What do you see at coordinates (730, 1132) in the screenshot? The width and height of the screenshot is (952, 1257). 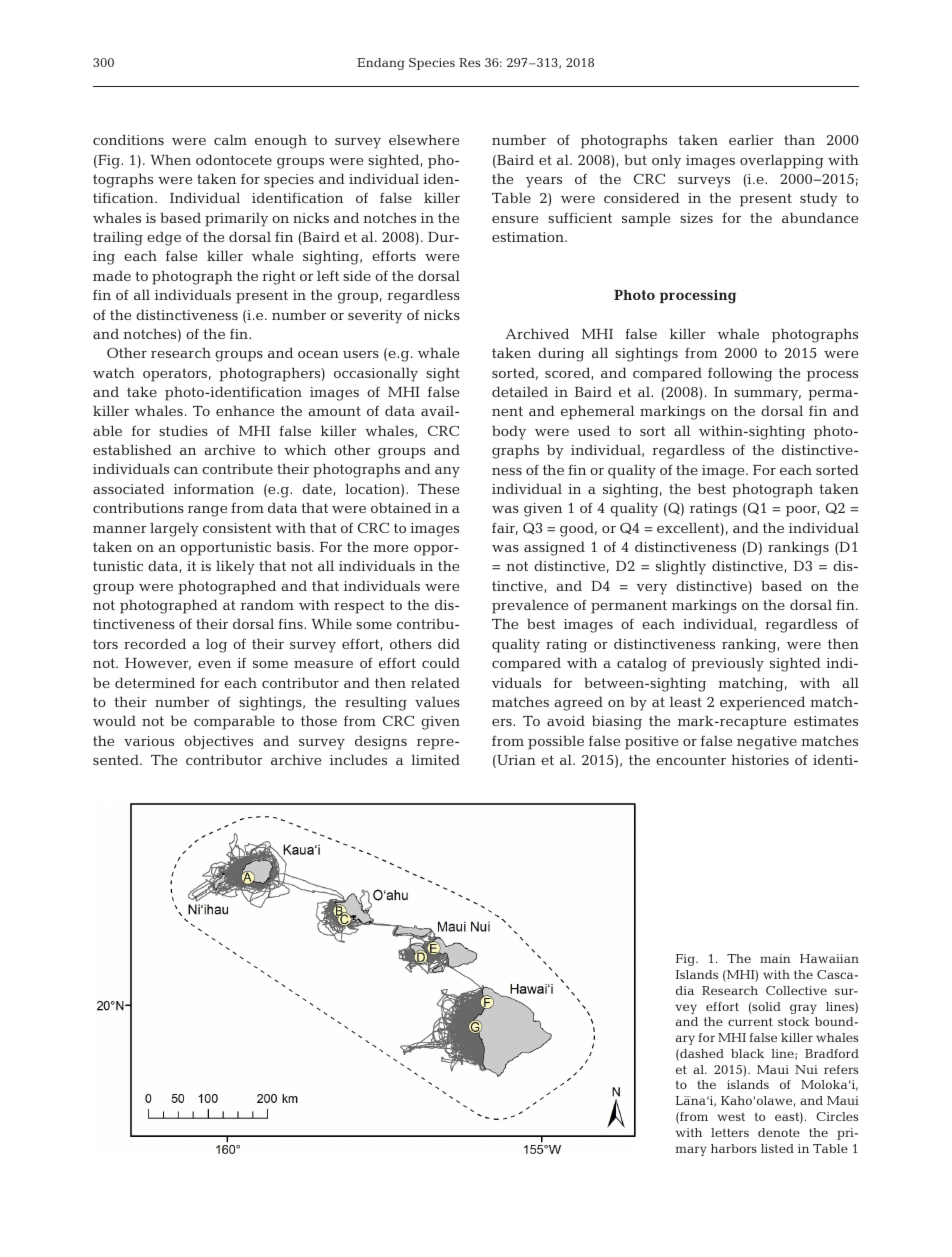 I see `letters` at bounding box center [730, 1132].
